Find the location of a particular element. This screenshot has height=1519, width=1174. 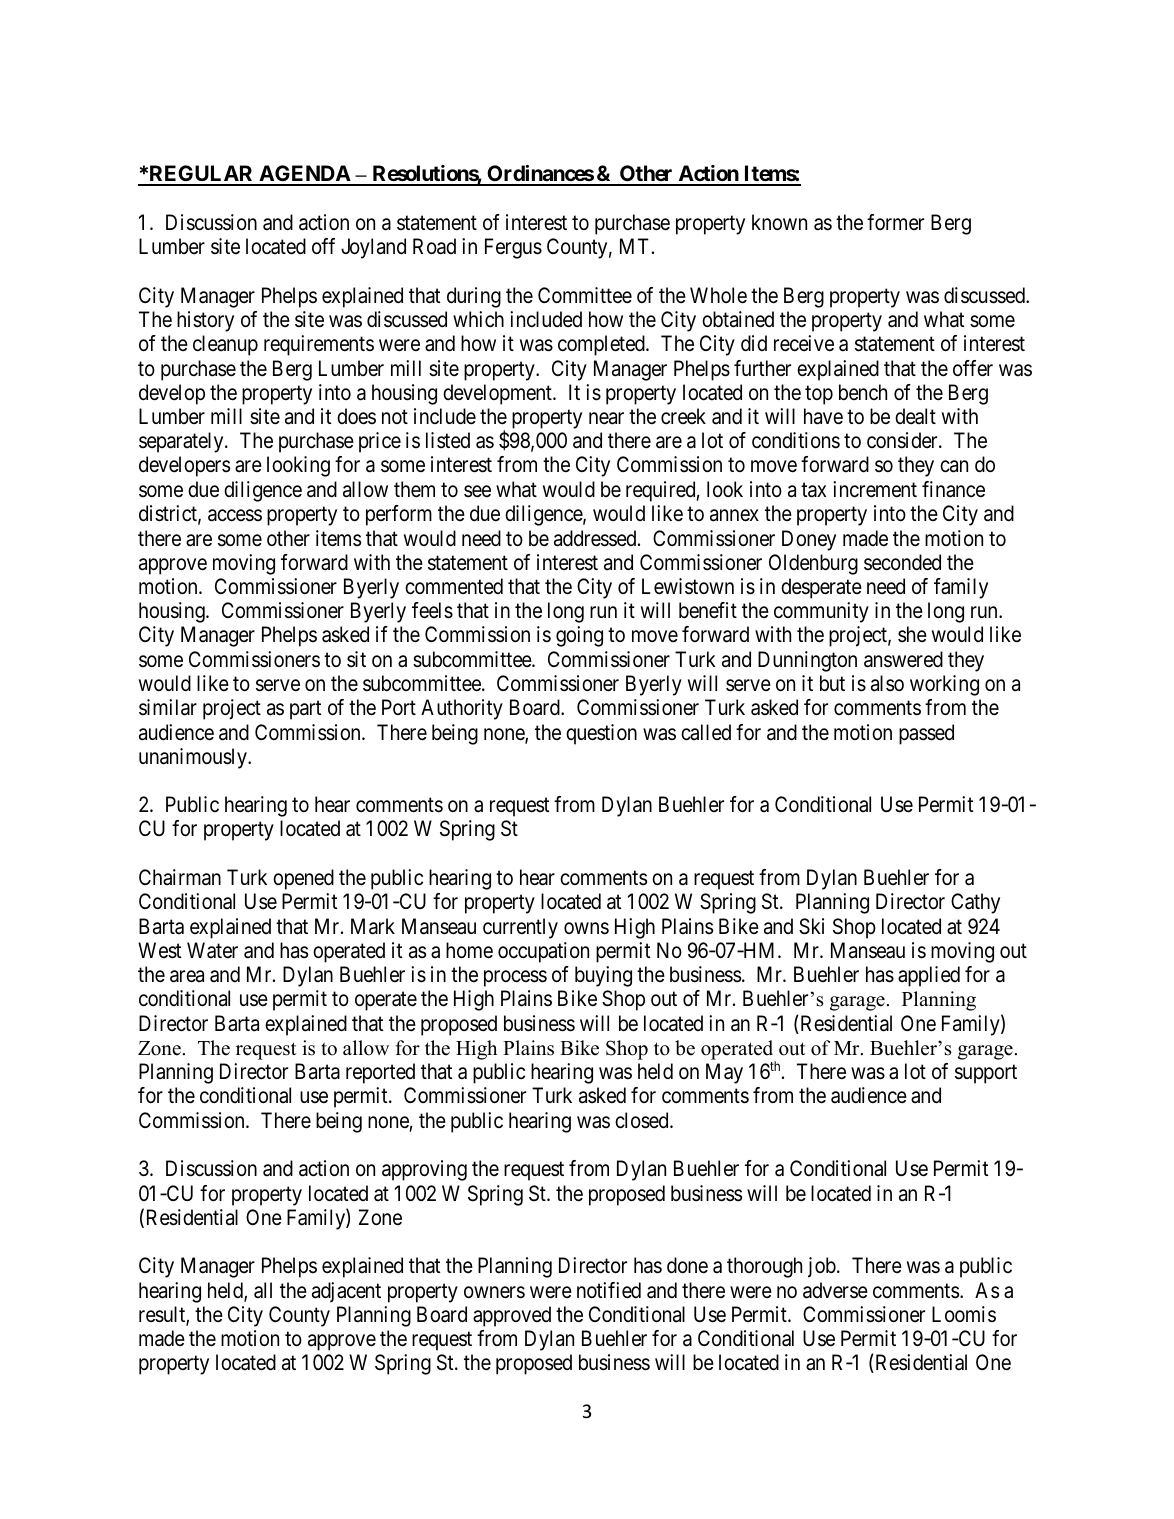

Ski is located at coordinates (811, 926).
